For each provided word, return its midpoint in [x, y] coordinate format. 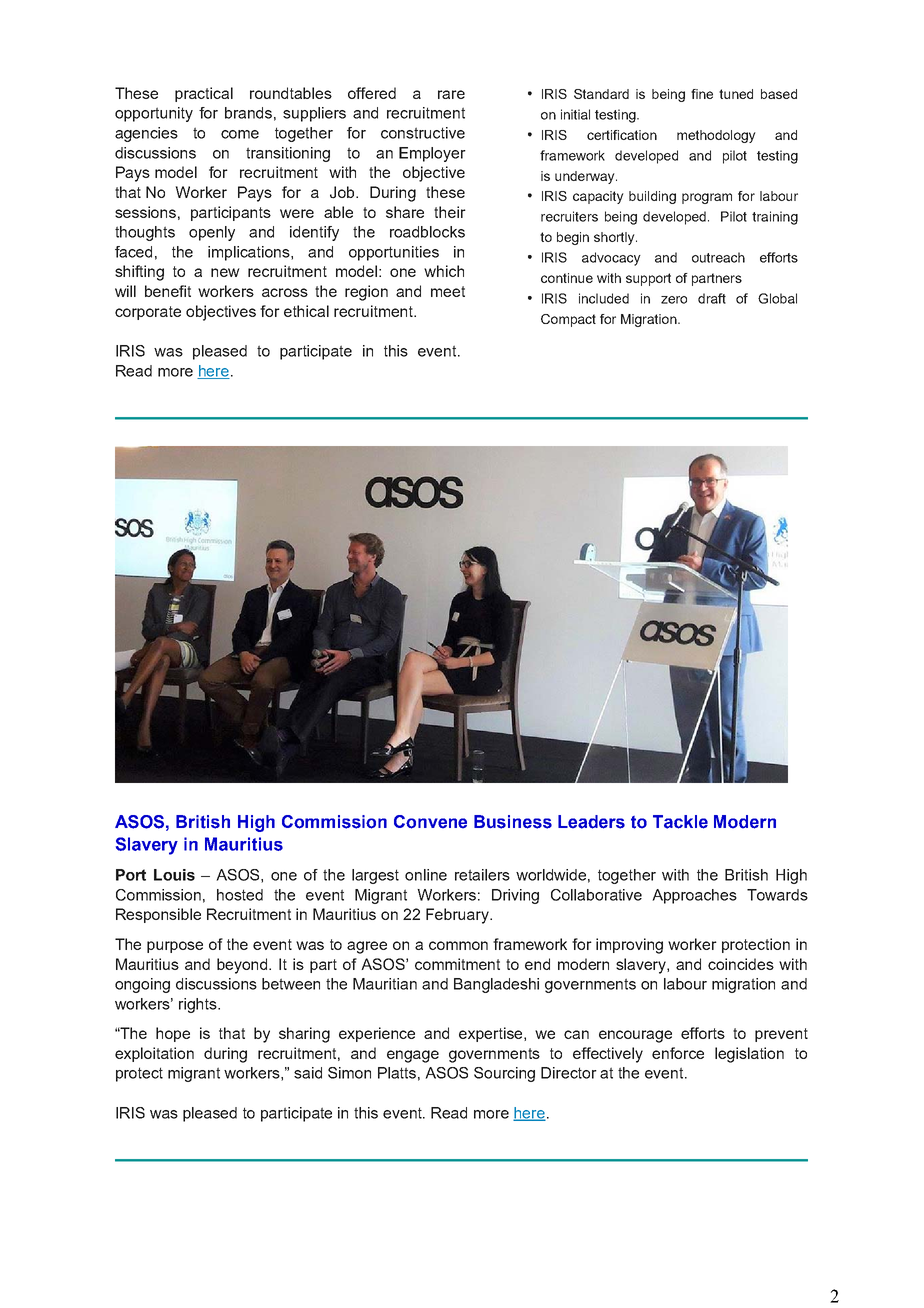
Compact [568, 320]
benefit [168, 291]
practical [204, 94]
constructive [423, 133]
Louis [174, 875]
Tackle [680, 822]
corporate [148, 313]
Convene [430, 822]
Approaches [694, 896]
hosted [240, 895]
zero [674, 300]
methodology [716, 136]
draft [712, 298]
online [426, 875]
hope [173, 1034]
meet [448, 291]
